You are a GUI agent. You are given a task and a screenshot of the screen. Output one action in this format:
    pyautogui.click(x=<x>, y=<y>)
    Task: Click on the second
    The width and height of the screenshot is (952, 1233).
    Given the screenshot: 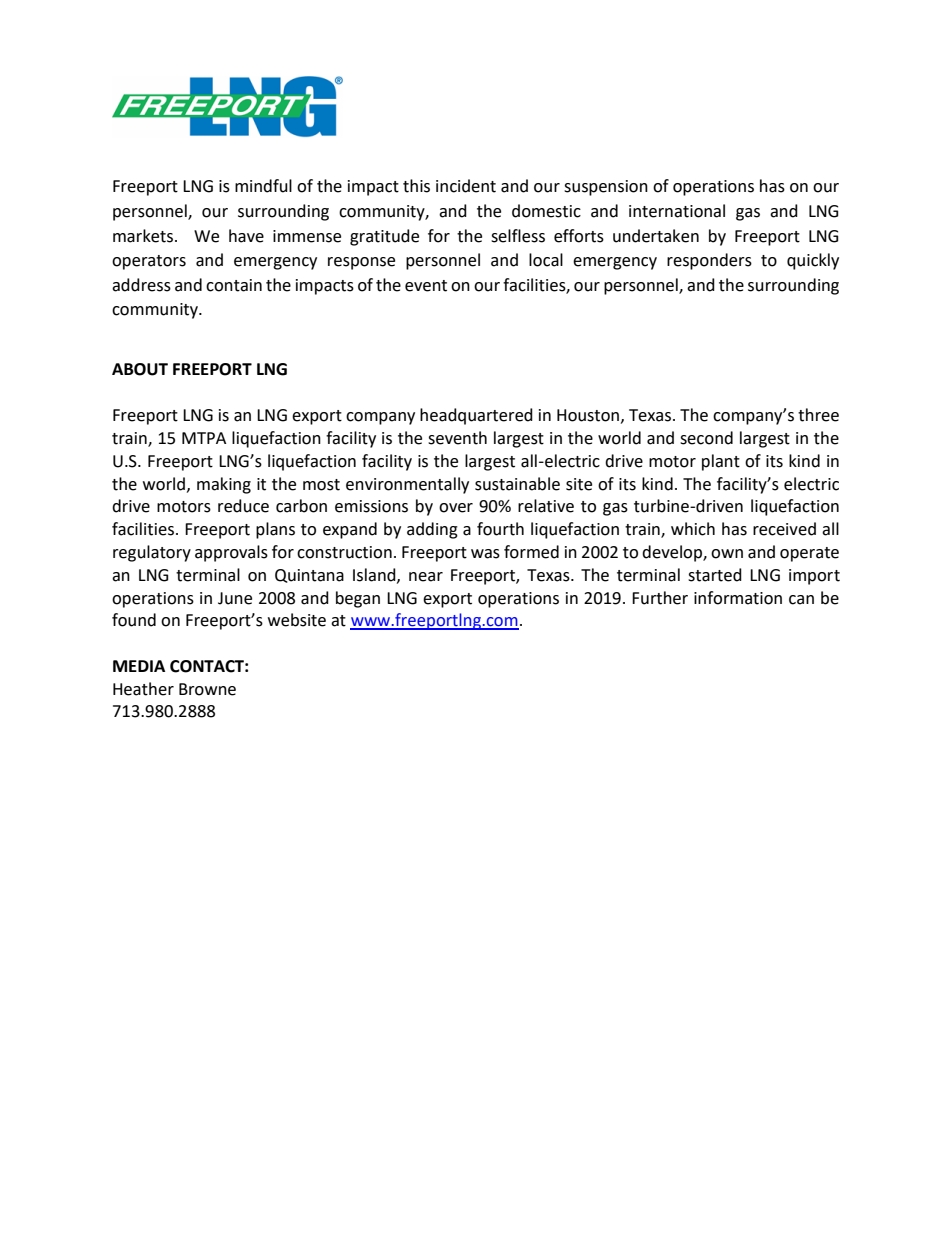 What is the action you would take?
    pyautogui.click(x=706, y=438)
